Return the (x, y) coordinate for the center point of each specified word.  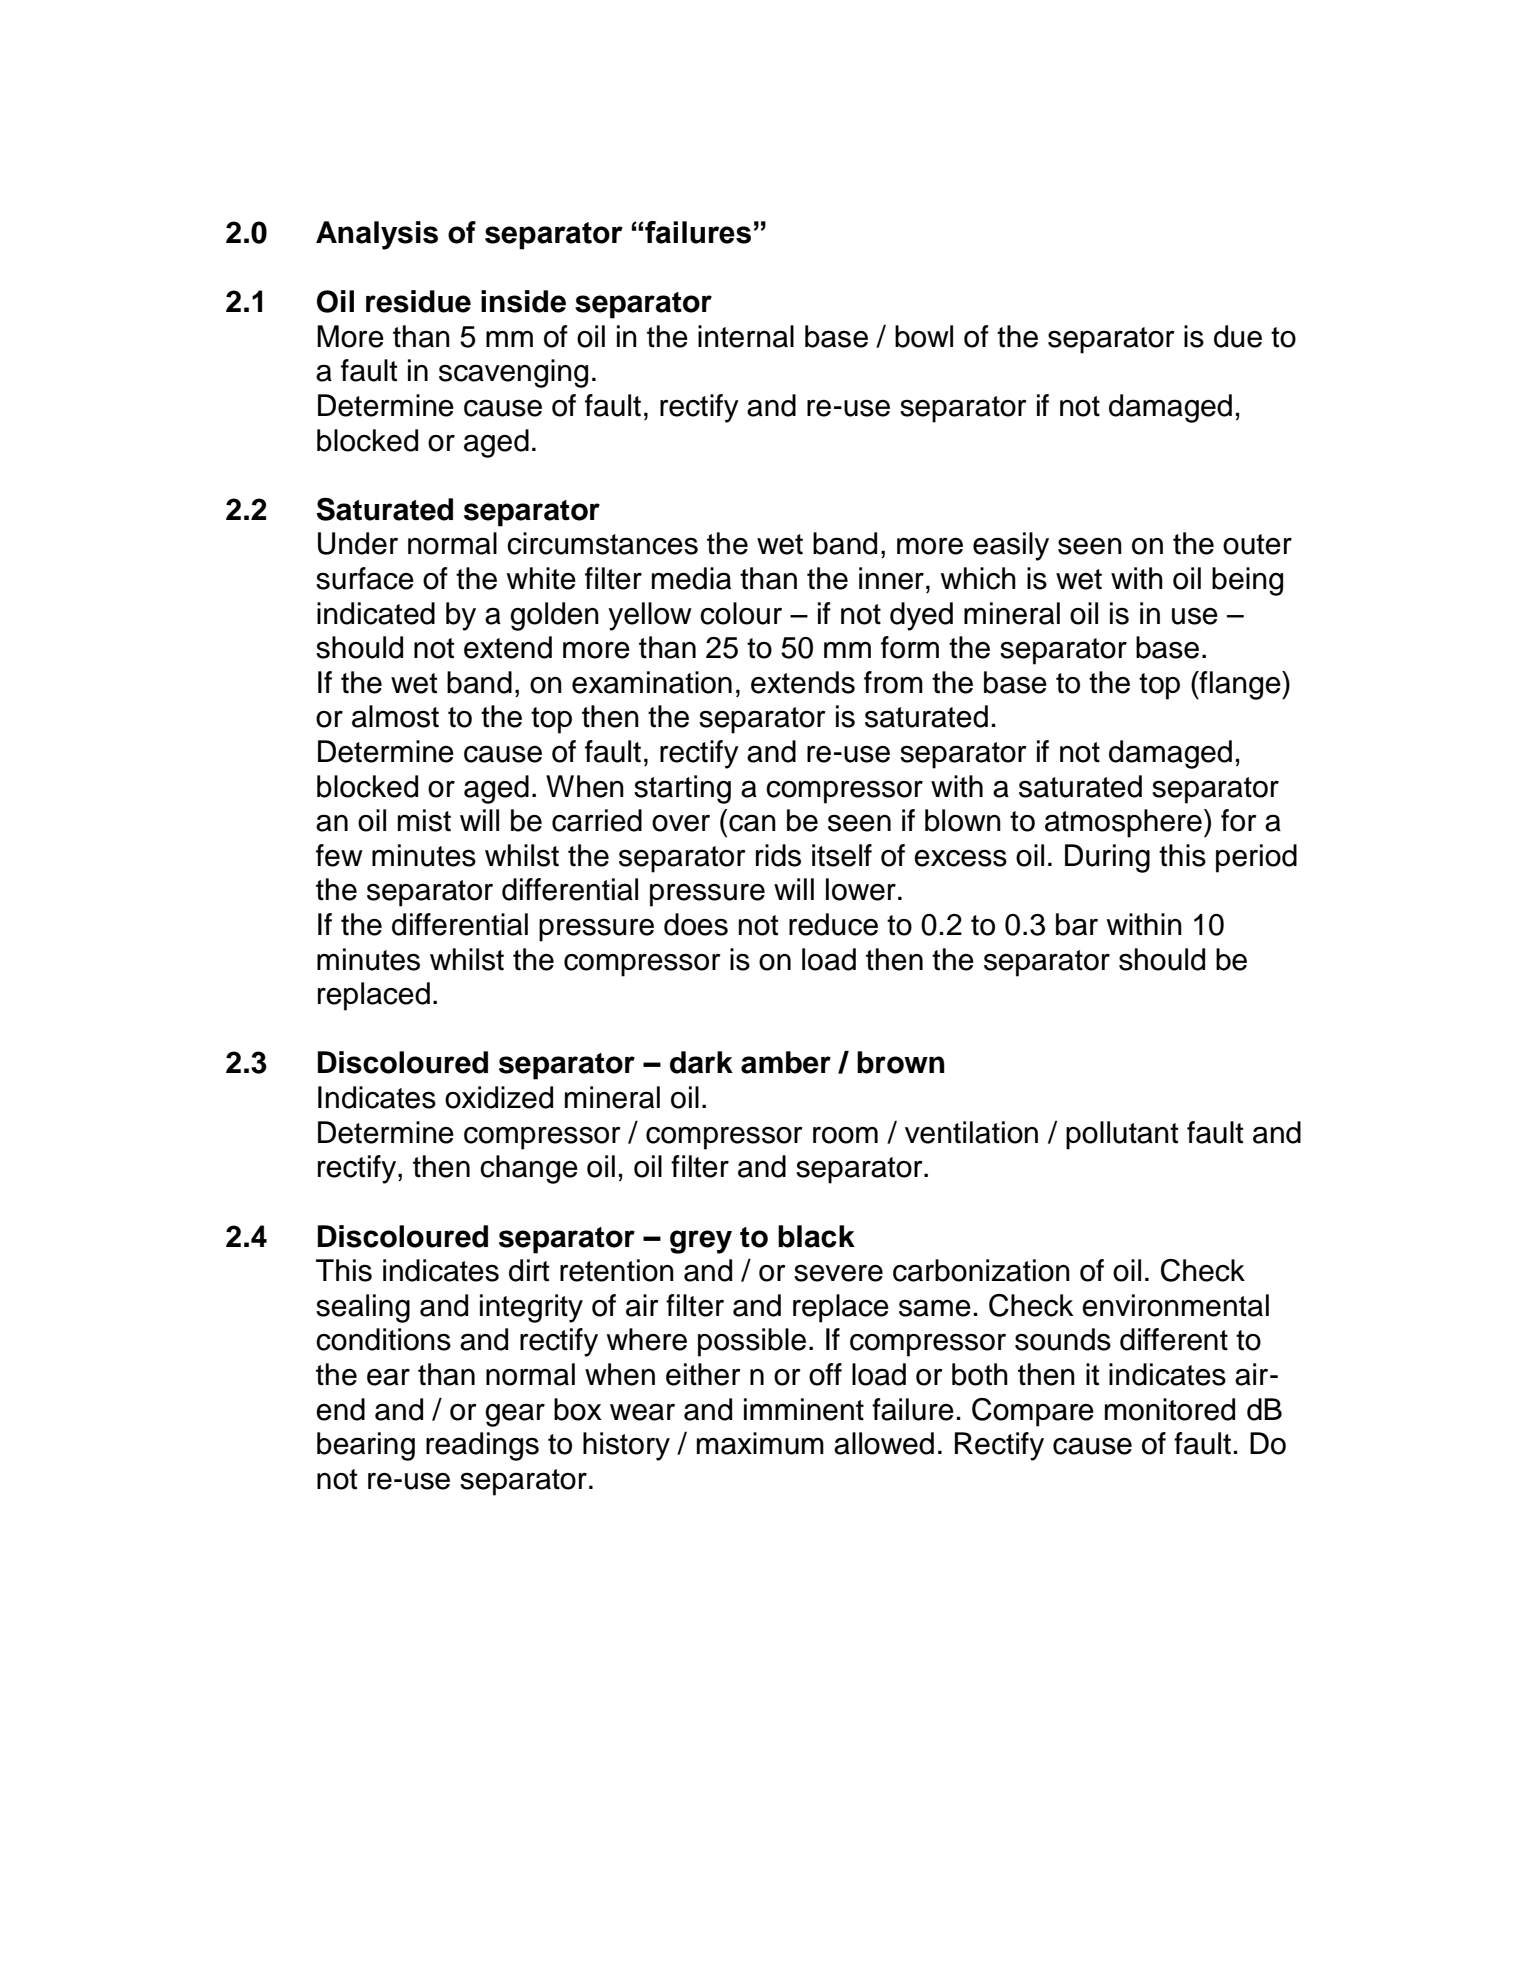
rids (778, 855)
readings (482, 1446)
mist (424, 820)
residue (418, 301)
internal (746, 336)
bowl (924, 336)
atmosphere (1123, 823)
